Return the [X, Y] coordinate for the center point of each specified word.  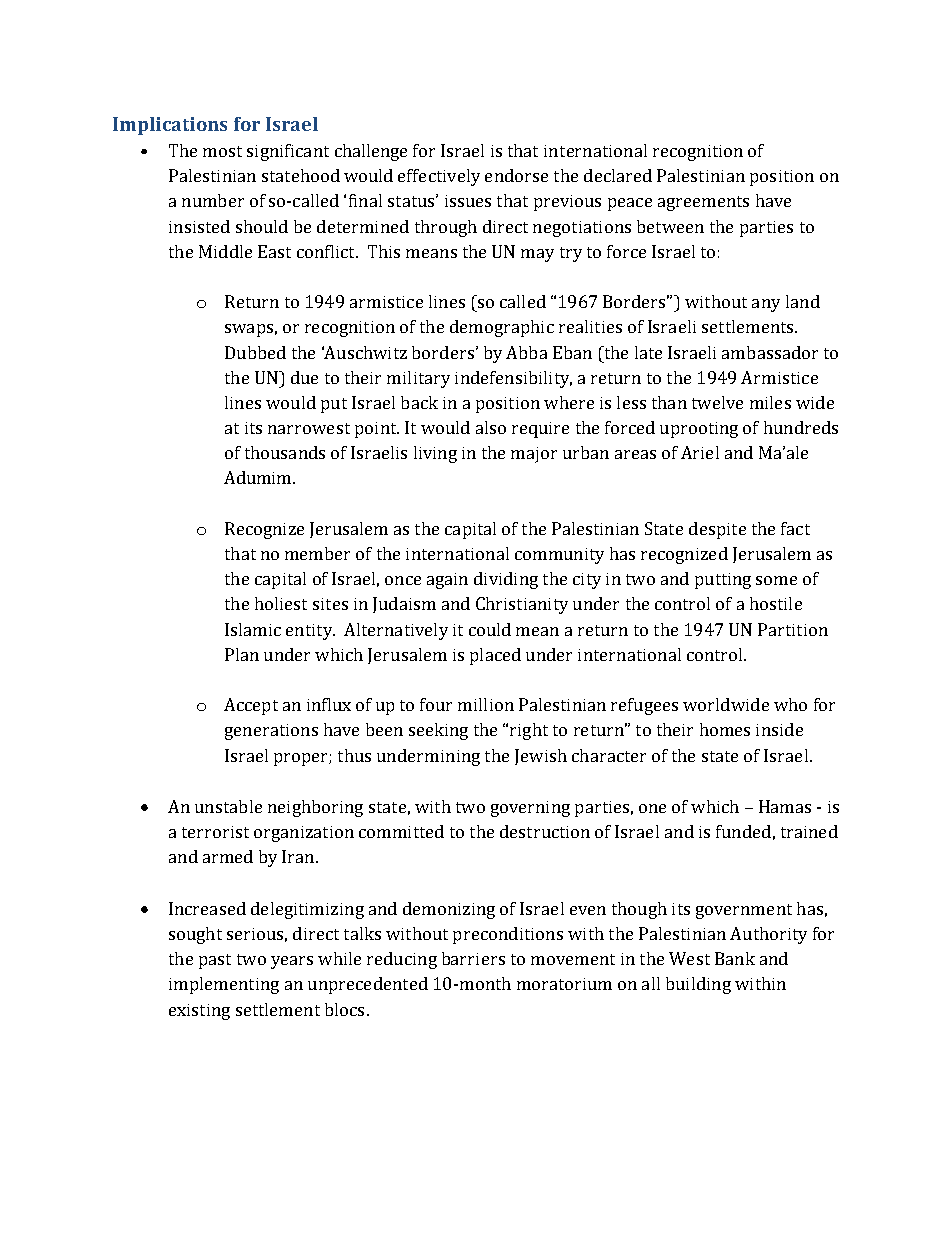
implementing [224, 985]
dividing [506, 580]
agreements [703, 203]
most [222, 151]
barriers [473, 958]
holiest [281, 603]
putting [723, 581]
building [698, 985]
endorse [516, 175]
